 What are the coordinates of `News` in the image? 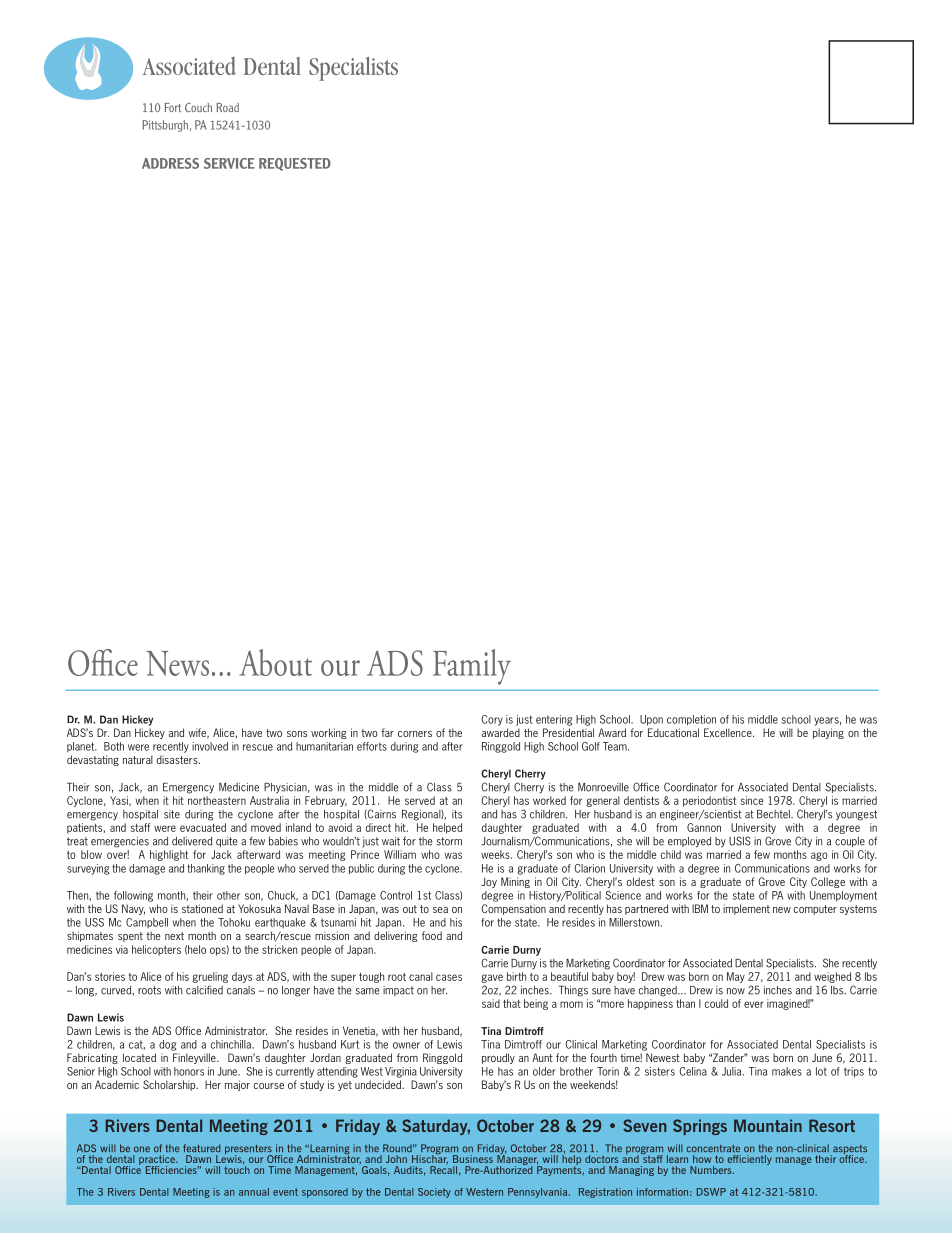 It's located at (177, 663).
